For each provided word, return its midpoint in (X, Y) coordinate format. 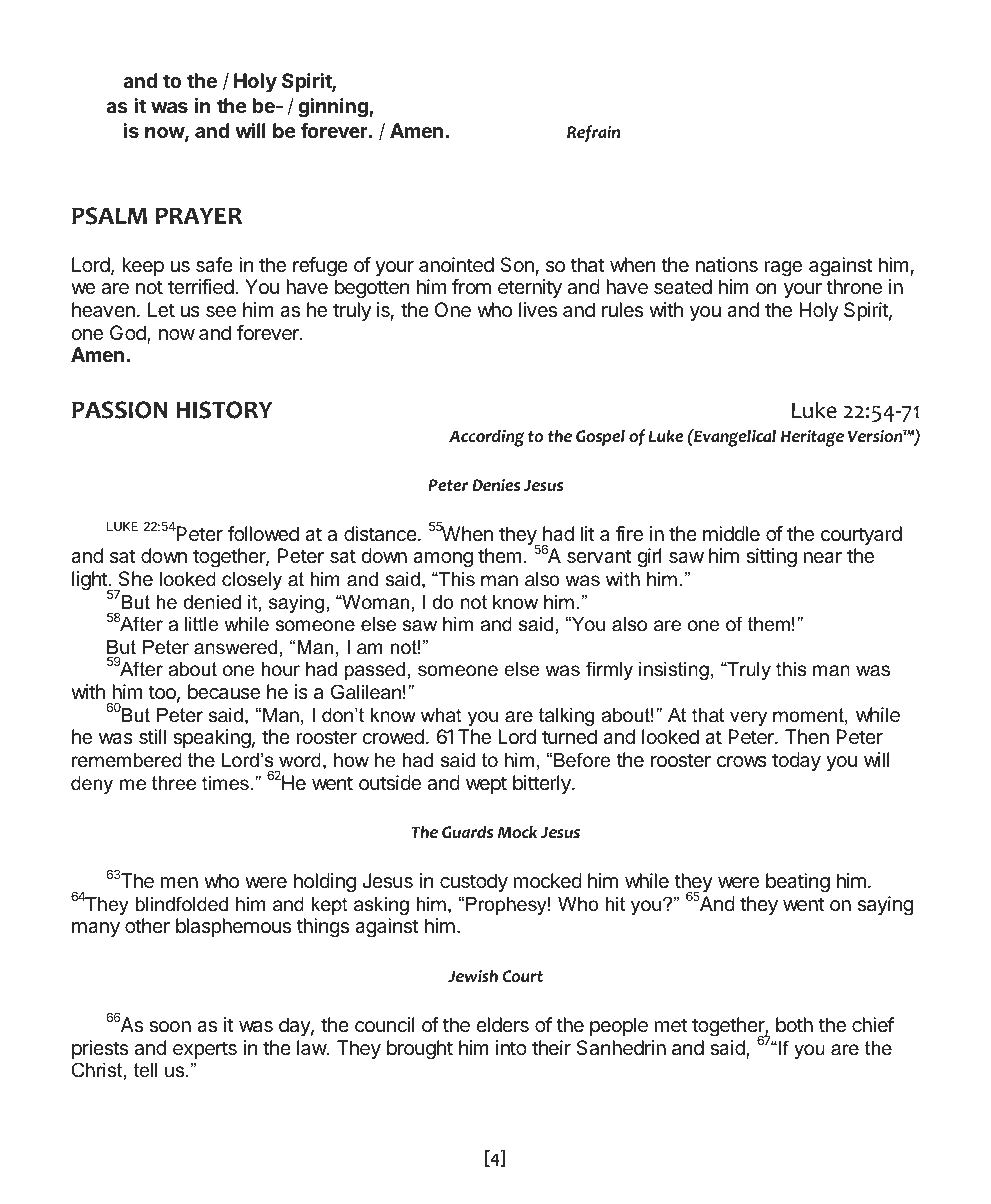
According (487, 438)
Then (807, 737)
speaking (212, 739)
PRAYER (199, 215)
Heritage (812, 438)
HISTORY (224, 410)
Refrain (593, 133)
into (511, 1047)
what (441, 715)
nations (727, 265)
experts (205, 1050)
